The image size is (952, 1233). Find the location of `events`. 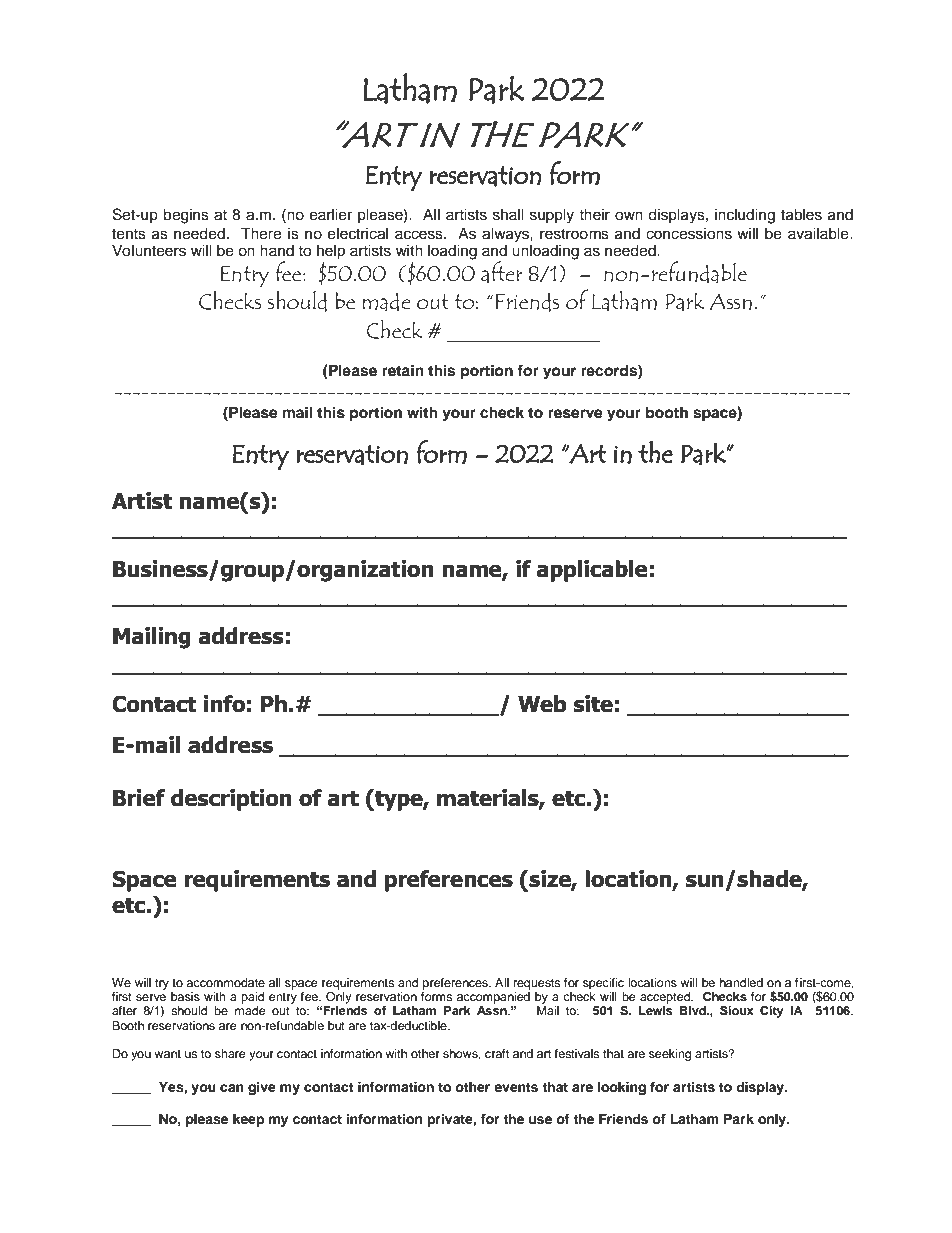

events is located at coordinates (516, 1088).
